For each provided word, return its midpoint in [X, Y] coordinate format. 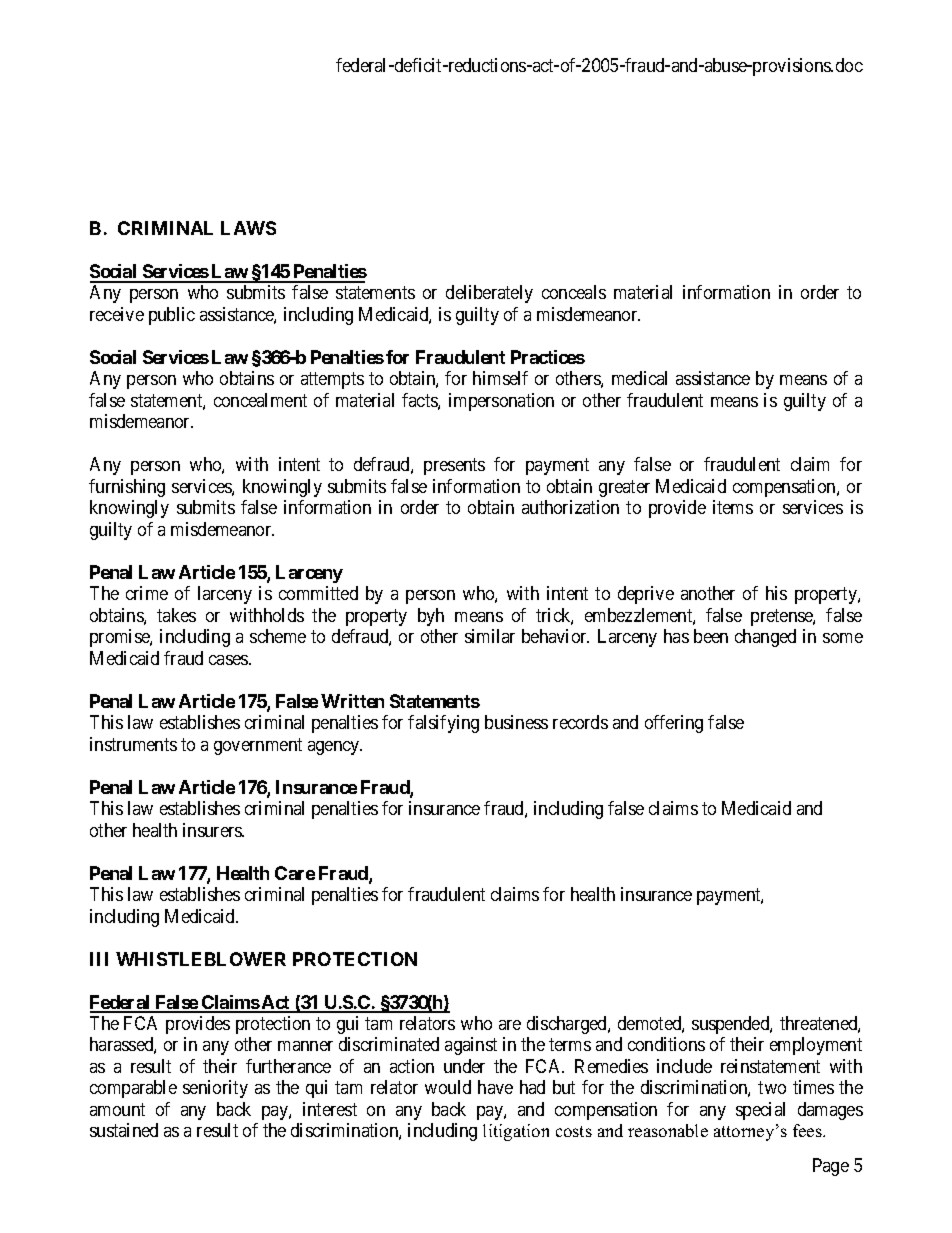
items [733, 507]
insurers [213, 830]
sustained [124, 1130]
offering [674, 724]
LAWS [248, 228]
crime [147, 593]
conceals [574, 292]
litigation [516, 1132]
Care [295, 873]
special [760, 1111]
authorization [570, 507]
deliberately [489, 294]
